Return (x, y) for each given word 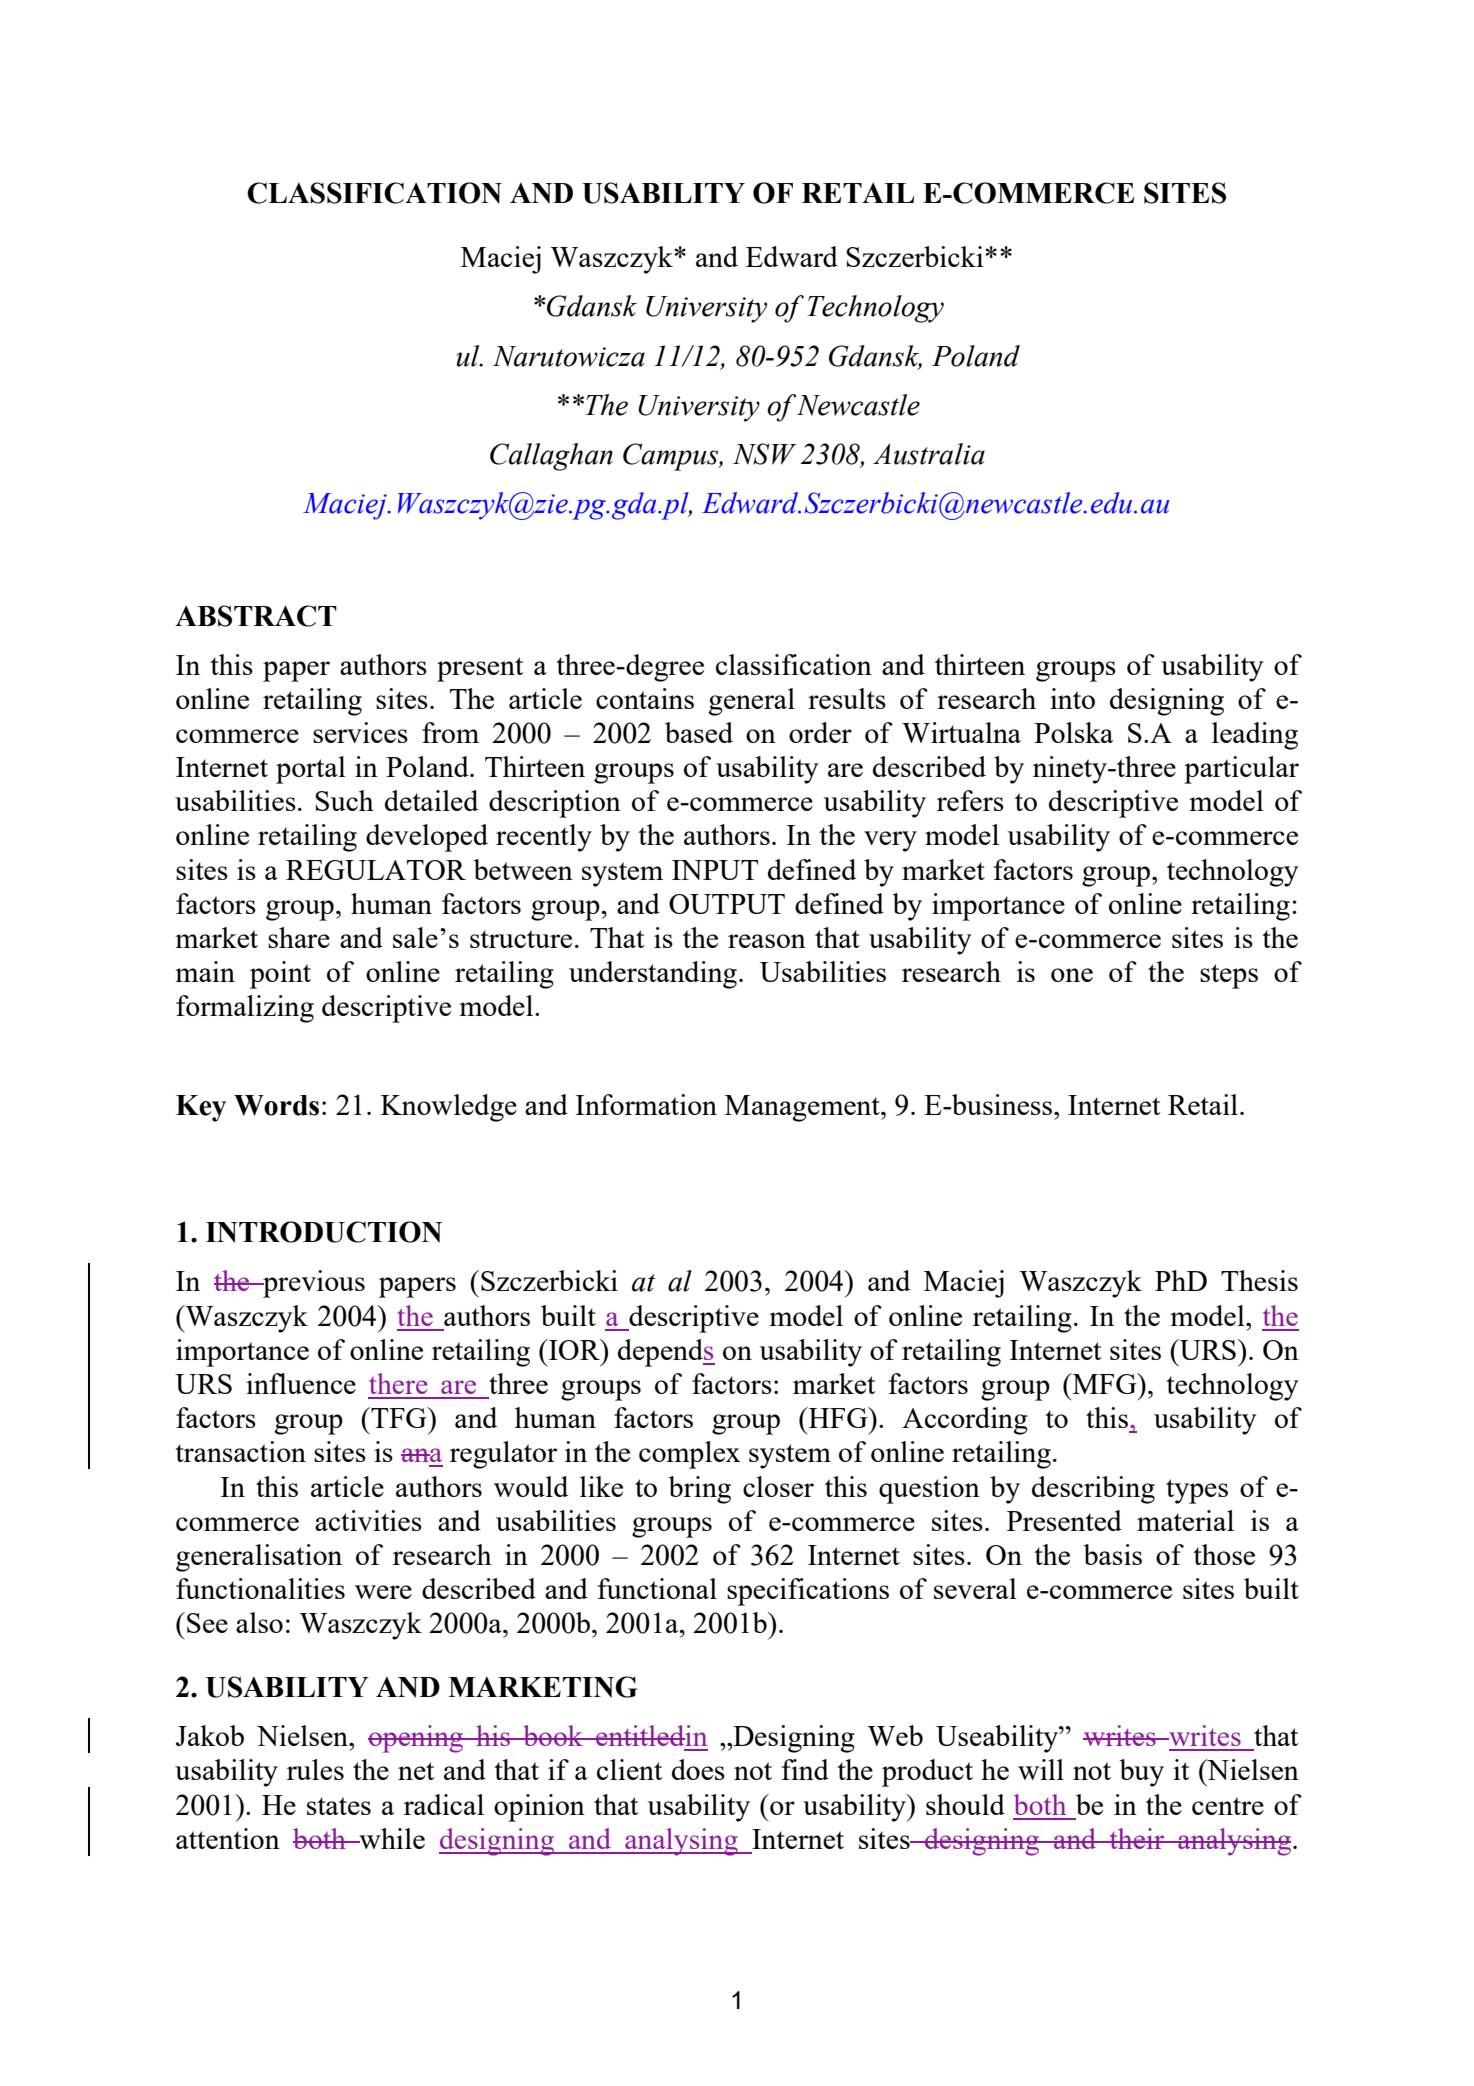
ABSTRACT (256, 616)
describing (1093, 1490)
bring (700, 1490)
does (698, 1769)
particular (1241, 770)
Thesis (1259, 1280)
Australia (929, 454)
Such (344, 800)
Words (276, 1105)
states (339, 1806)
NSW (764, 454)
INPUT (715, 870)
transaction (240, 1451)
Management (803, 1108)
